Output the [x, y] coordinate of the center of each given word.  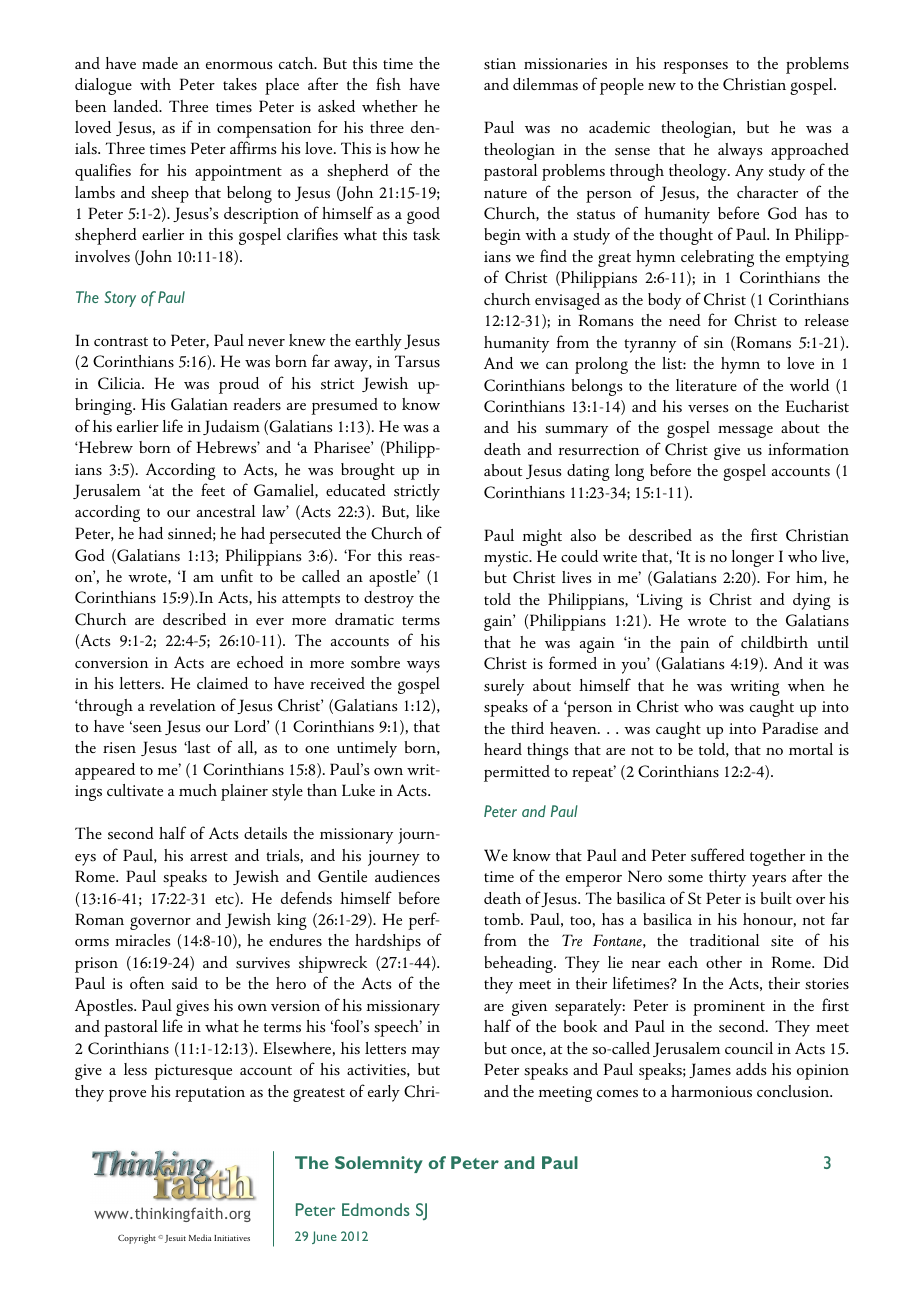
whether [390, 106]
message [745, 431]
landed [137, 106]
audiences [407, 876]
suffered [718, 855]
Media [200, 1237]
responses [695, 67]
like [428, 511]
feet [213, 489]
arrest [209, 856]
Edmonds [376, 1209]
